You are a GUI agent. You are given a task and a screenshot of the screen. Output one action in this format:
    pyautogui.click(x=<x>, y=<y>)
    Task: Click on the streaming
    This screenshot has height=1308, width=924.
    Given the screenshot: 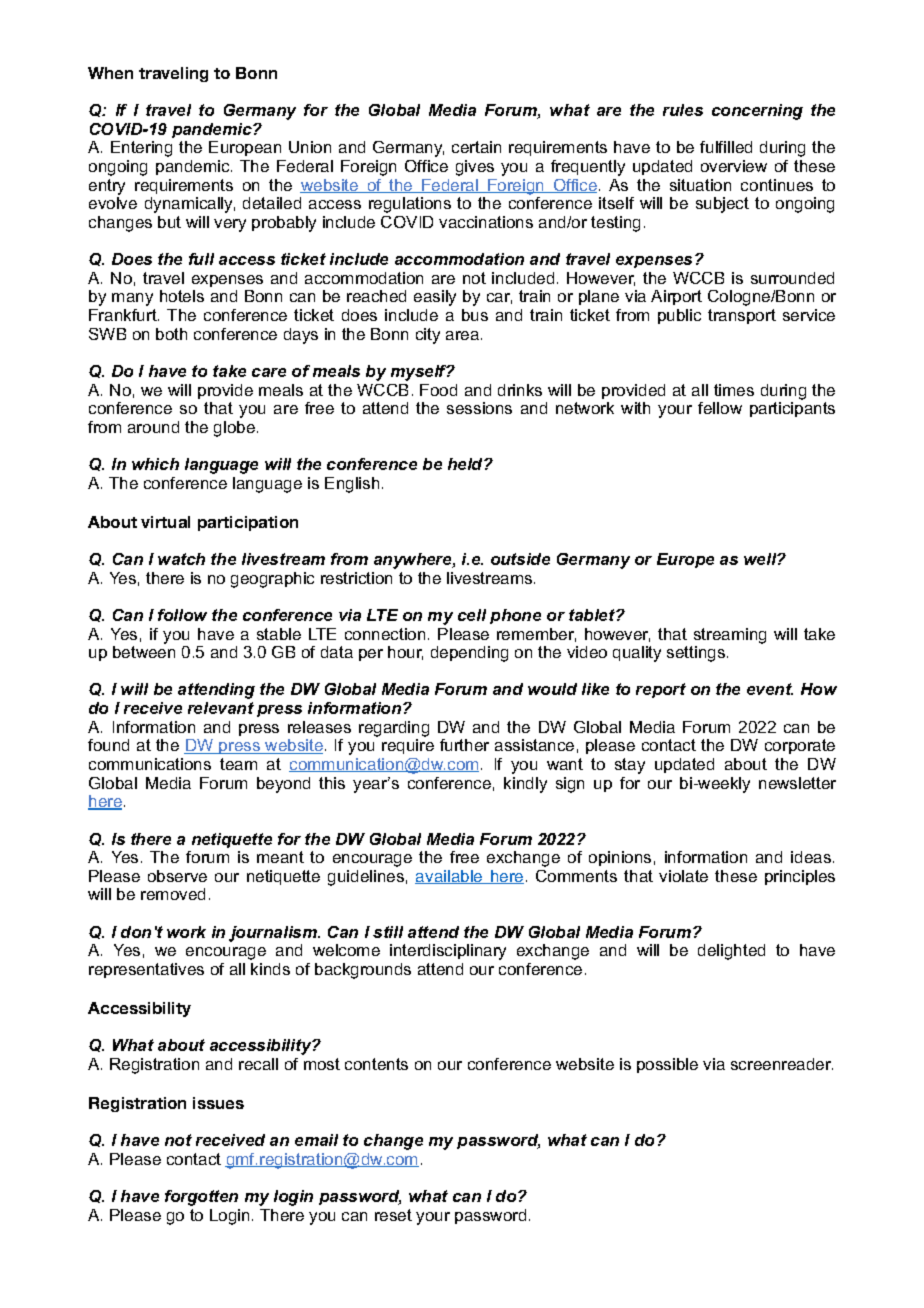 What is the action you would take?
    pyautogui.click(x=730, y=636)
